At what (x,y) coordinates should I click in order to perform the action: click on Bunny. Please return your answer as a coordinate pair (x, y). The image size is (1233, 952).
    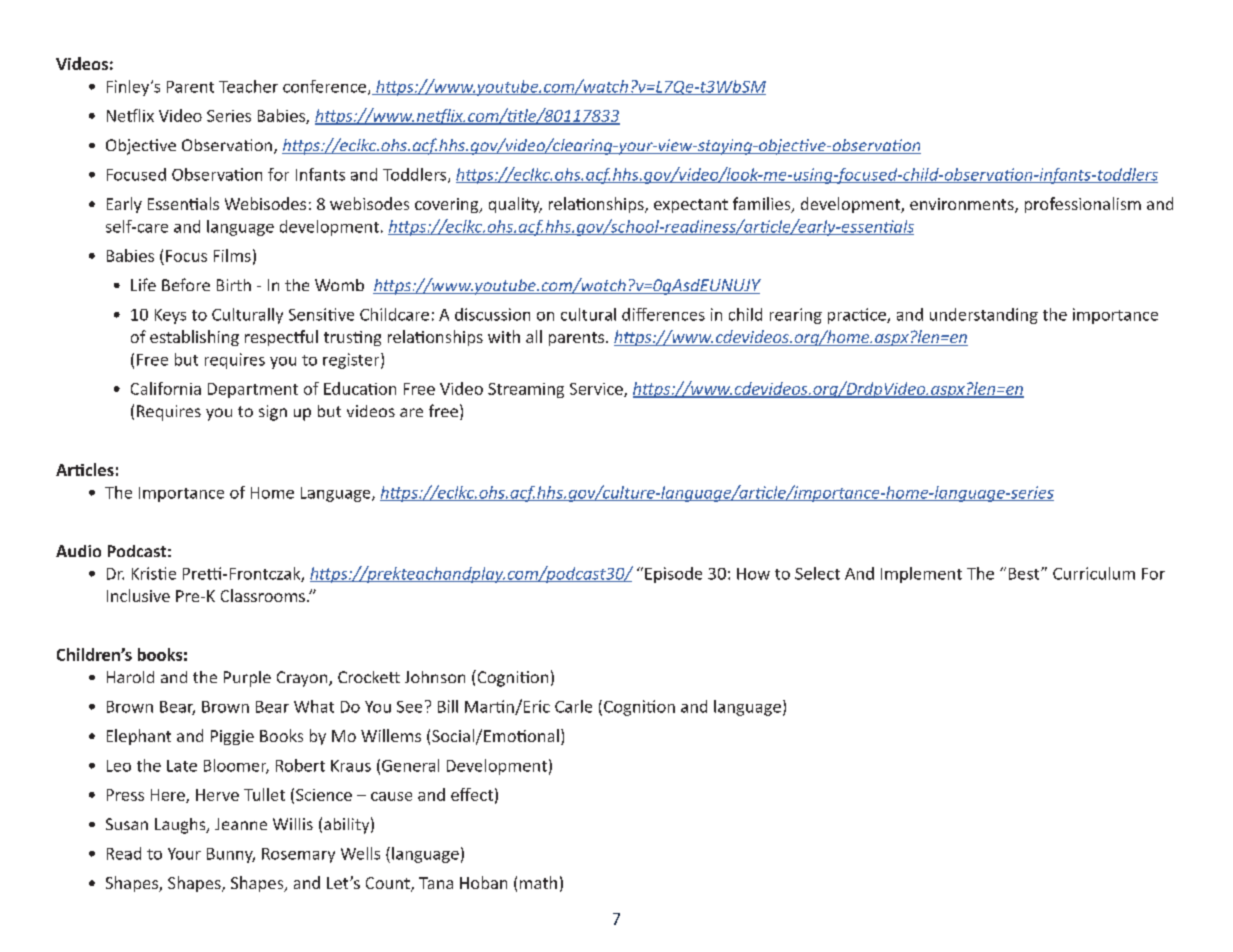
    Looking at the image, I should click on (231, 855).
